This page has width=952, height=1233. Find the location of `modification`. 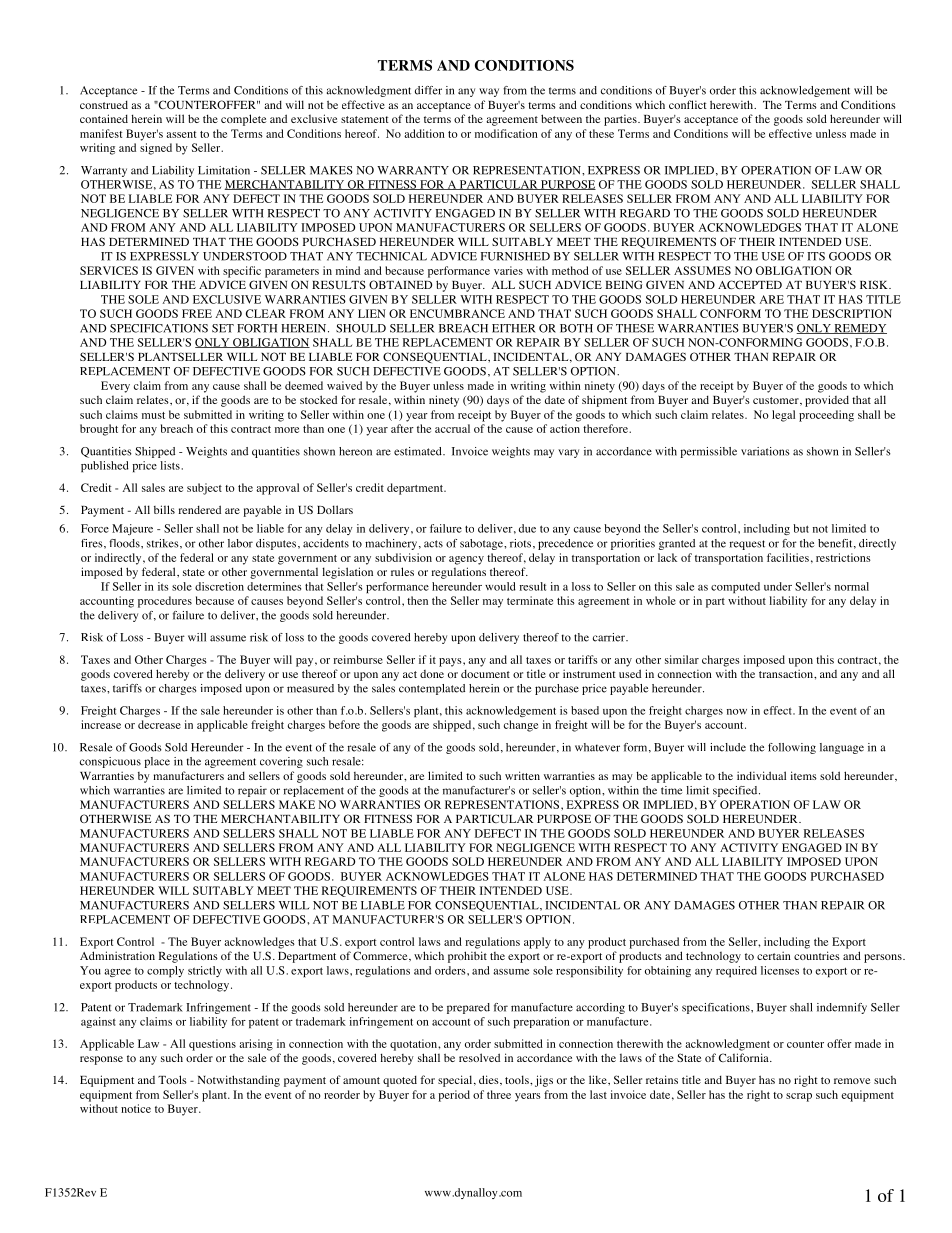

modification is located at coordinates (506, 133).
